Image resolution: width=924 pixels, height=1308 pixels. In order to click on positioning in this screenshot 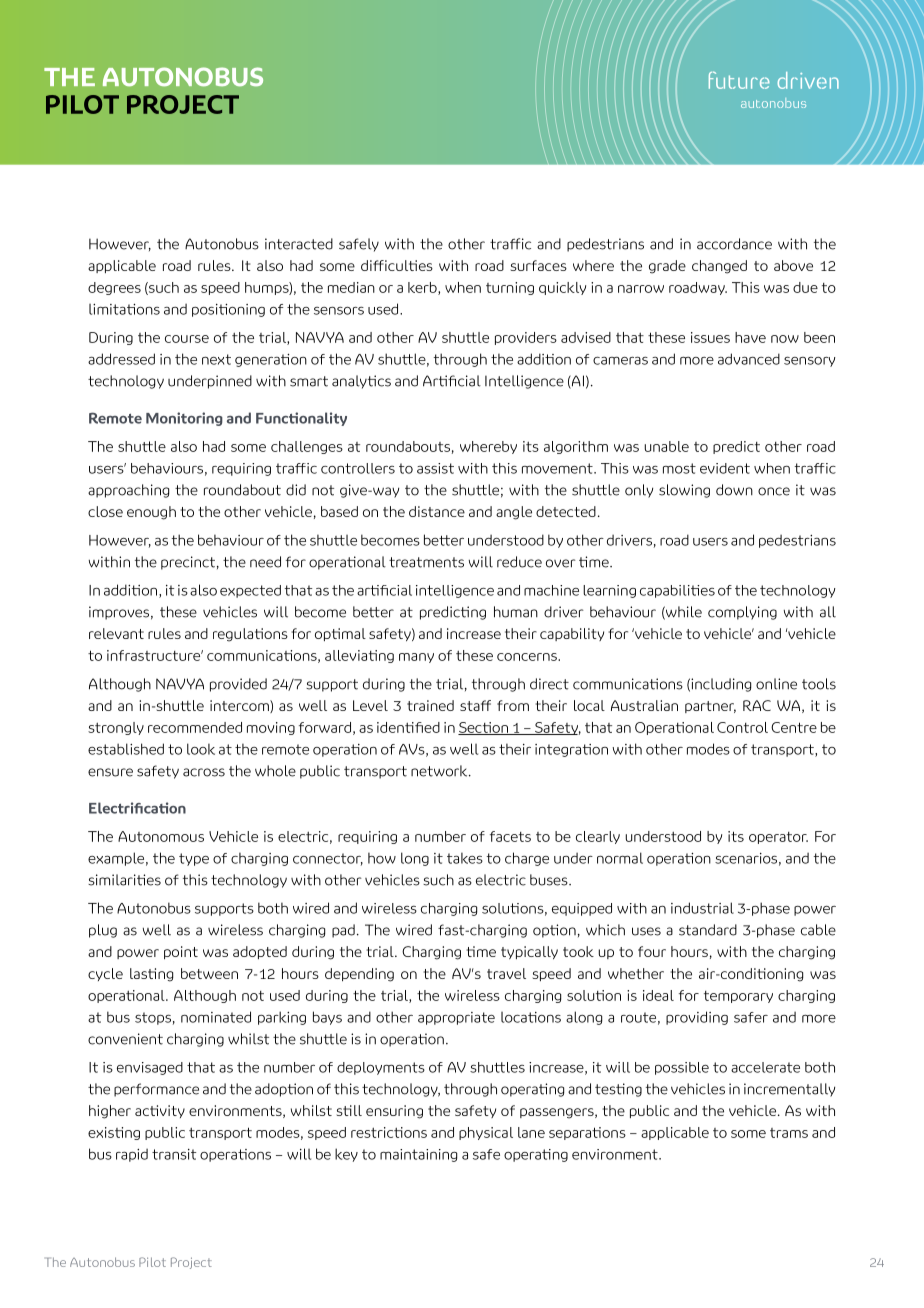, I will do `click(228, 310)`.
